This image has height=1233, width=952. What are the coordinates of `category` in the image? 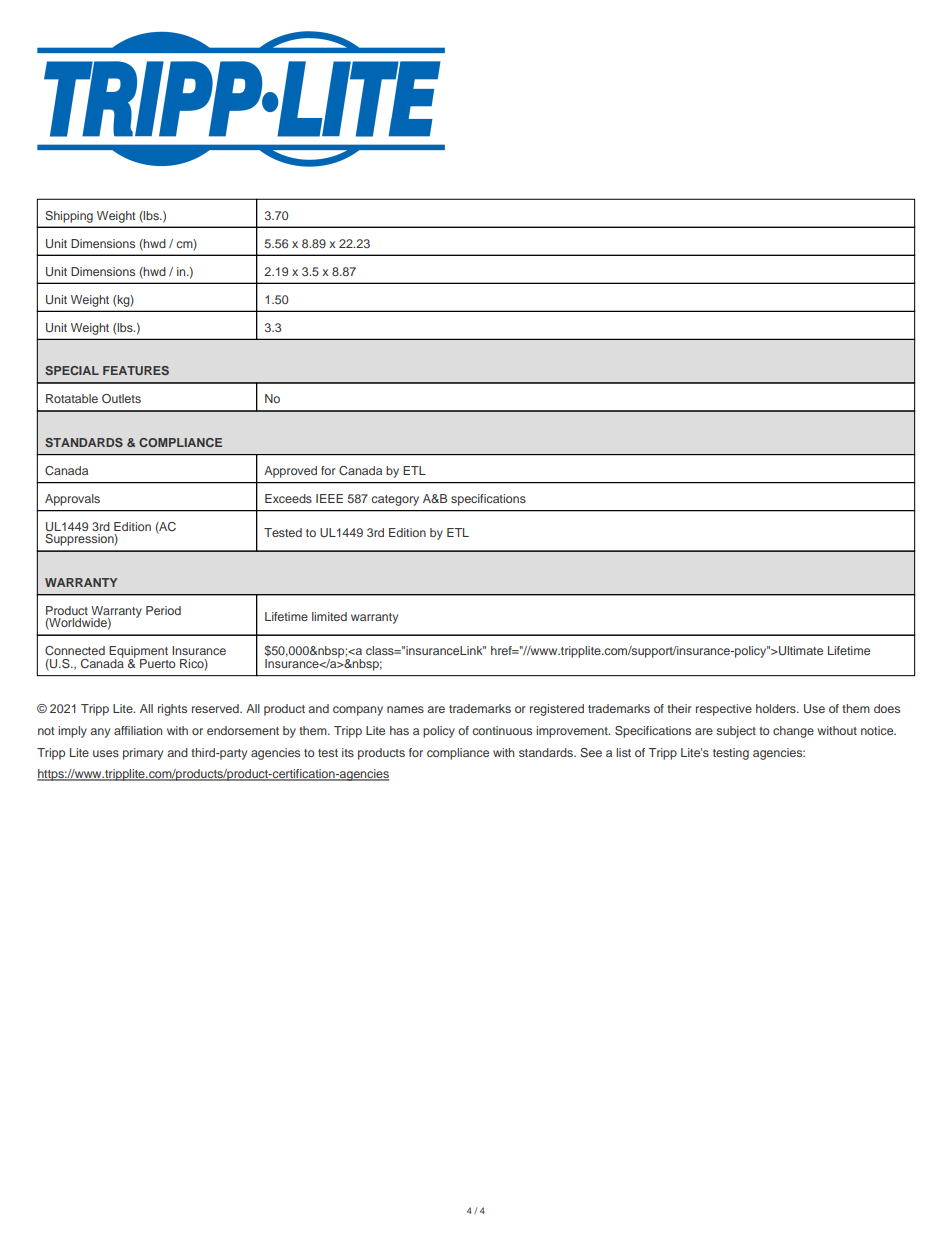 It's located at (395, 500).
